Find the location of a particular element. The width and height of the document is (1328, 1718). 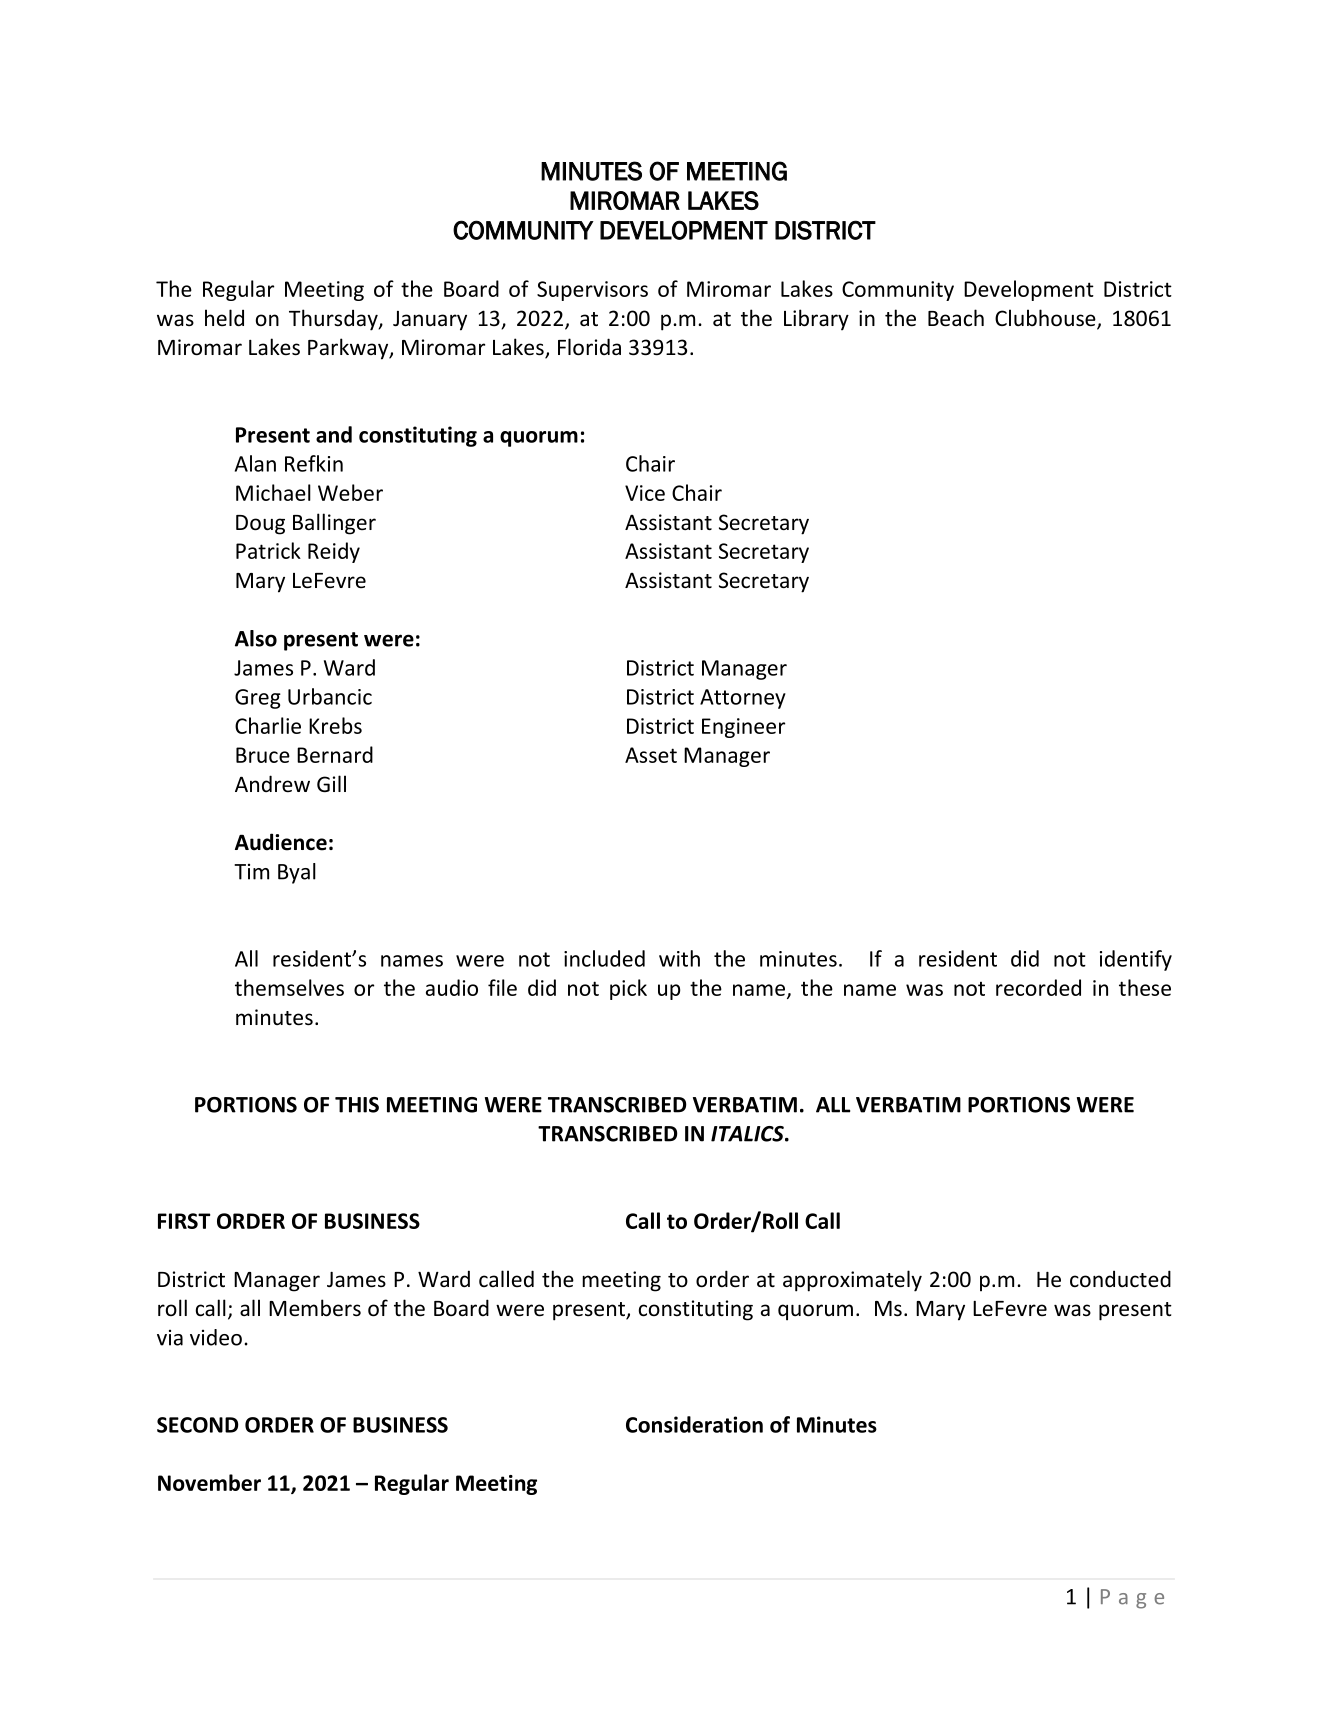

Clubhouse is located at coordinates (1046, 319).
